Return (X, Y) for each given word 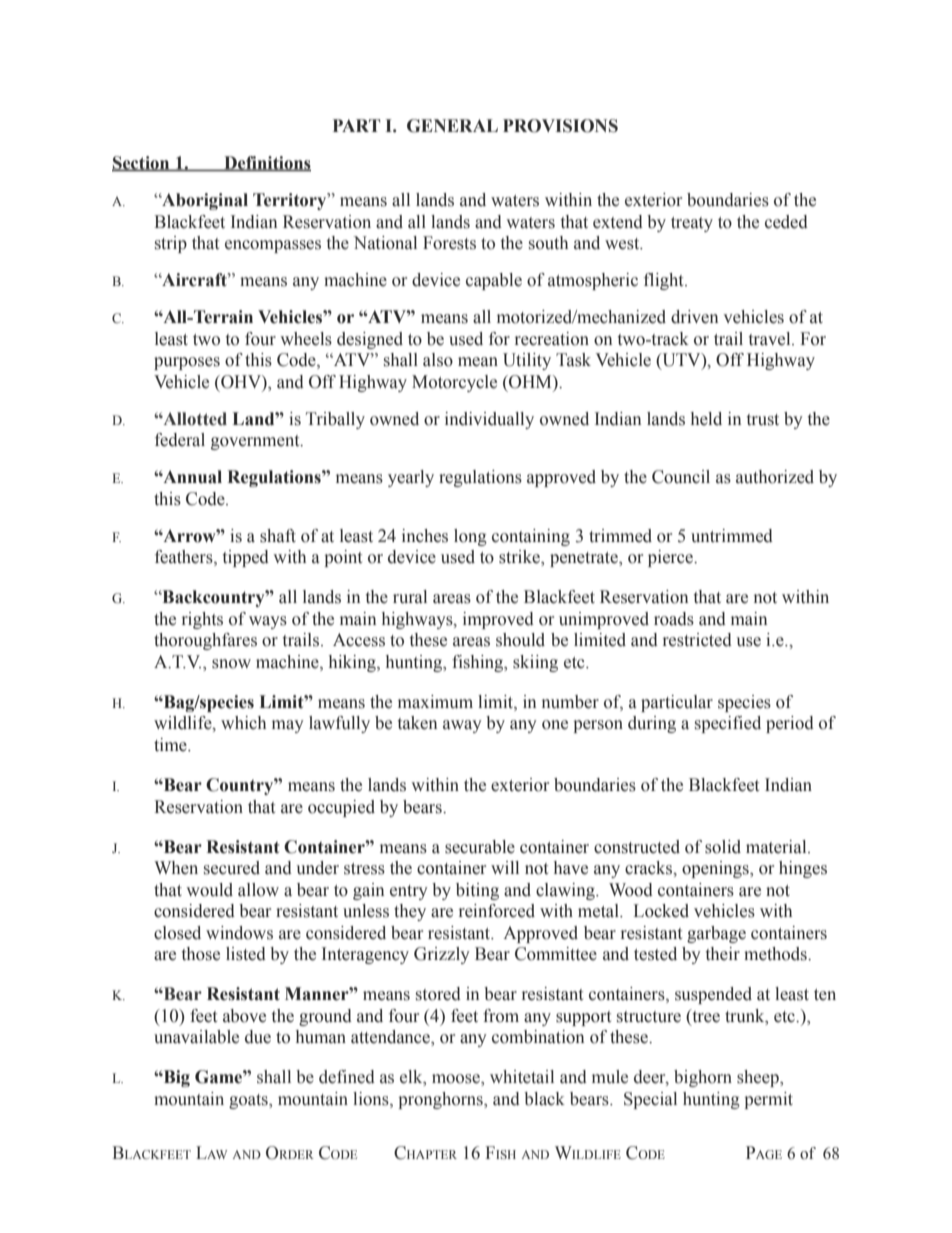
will (505, 867)
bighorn (703, 1078)
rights (202, 620)
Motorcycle (454, 383)
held (706, 419)
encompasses (273, 246)
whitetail (522, 1077)
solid (723, 847)
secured (232, 868)
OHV (241, 382)
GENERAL (452, 126)
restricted (697, 640)
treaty (692, 224)
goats (249, 1101)
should (520, 640)
